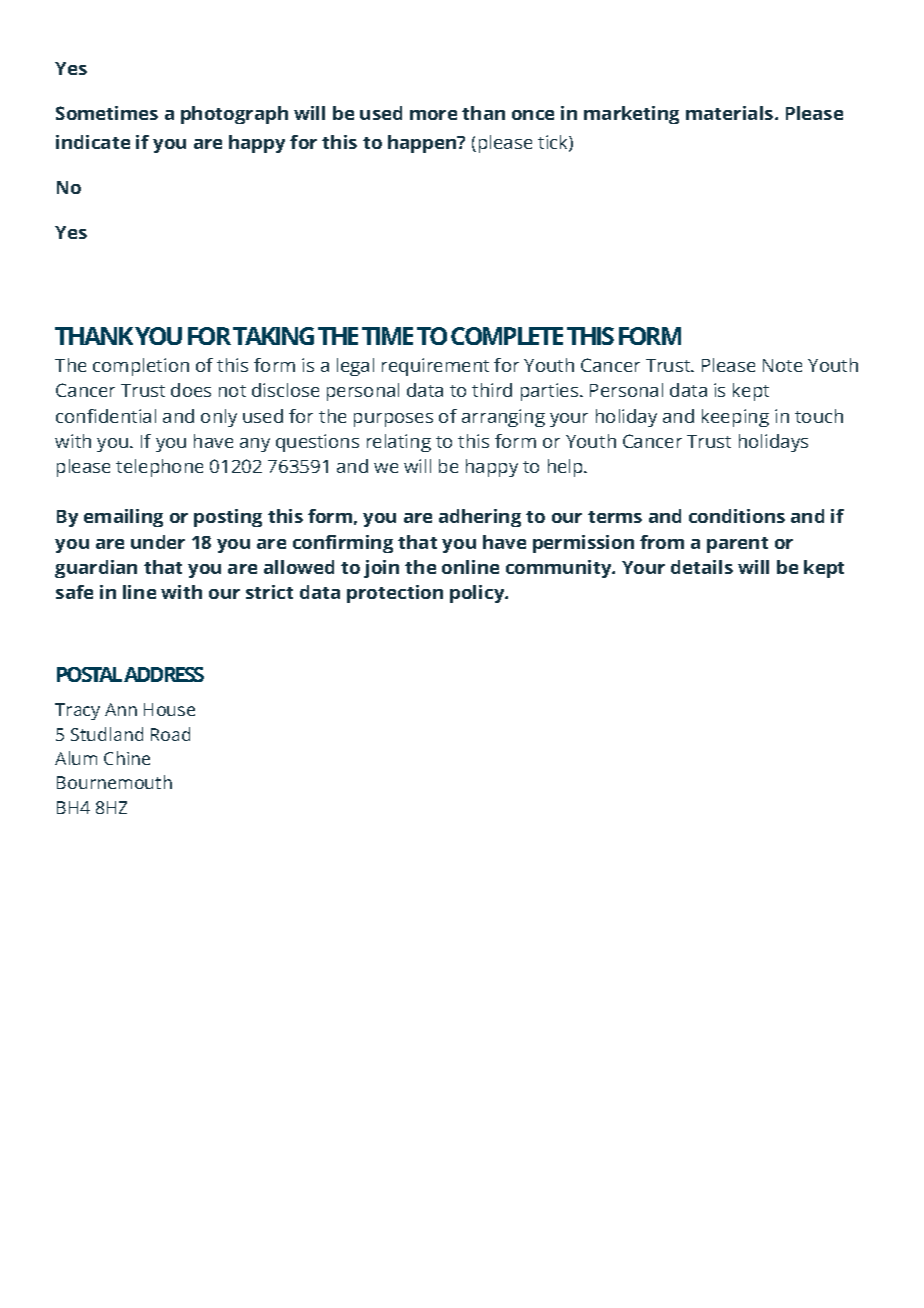 The image size is (924, 1308). What do you see at coordinates (123, 518) in the screenshot?
I see `emailing` at bounding box center [123, 518].
